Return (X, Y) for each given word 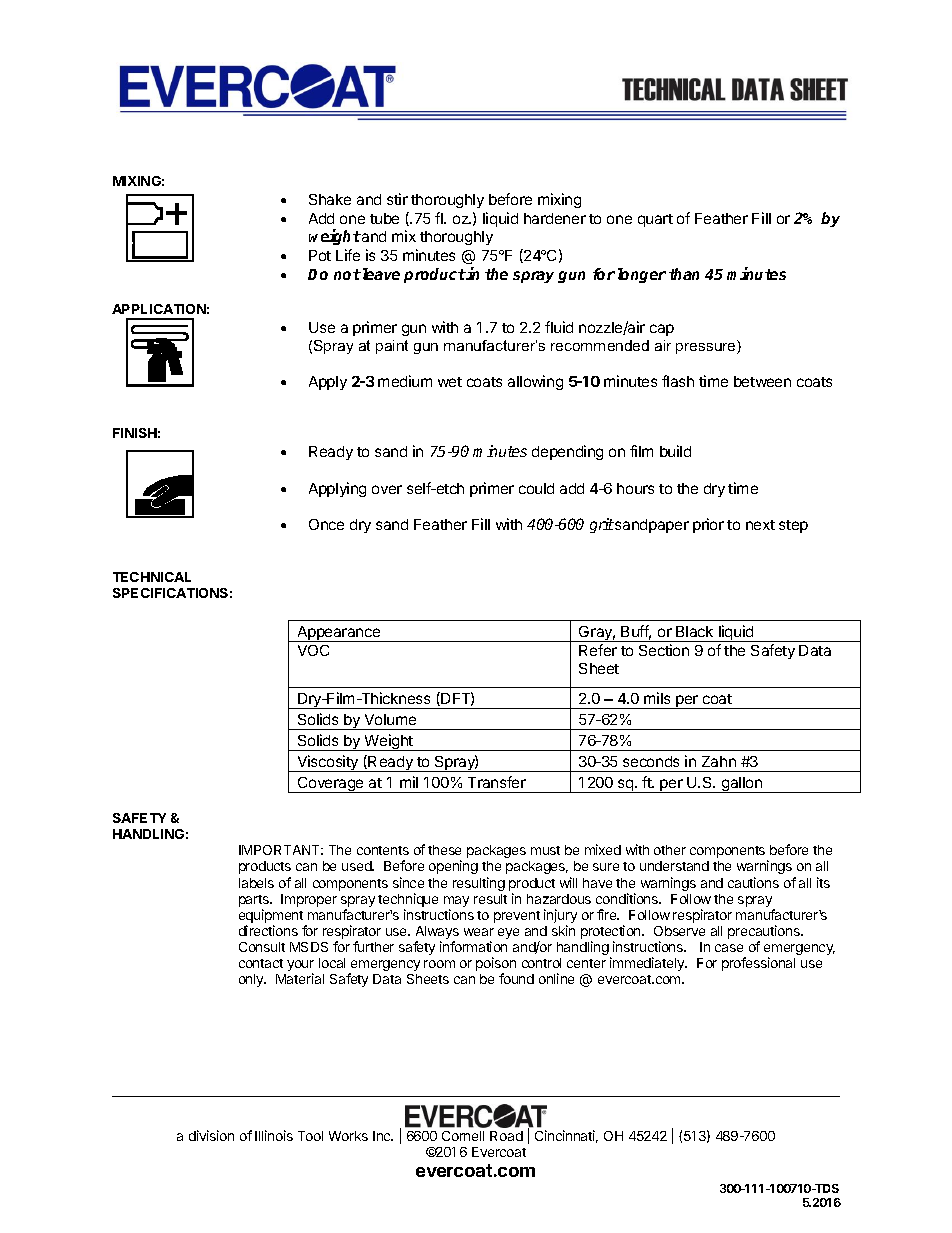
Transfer (497, 782)
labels (256, 883)
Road (506, 1136)
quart (655, 220)
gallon (742, 785)
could (536, 488)
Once (326, 524)
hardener (555, 218)
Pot (320, 255)
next (760, 525)
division (211, 1135)
